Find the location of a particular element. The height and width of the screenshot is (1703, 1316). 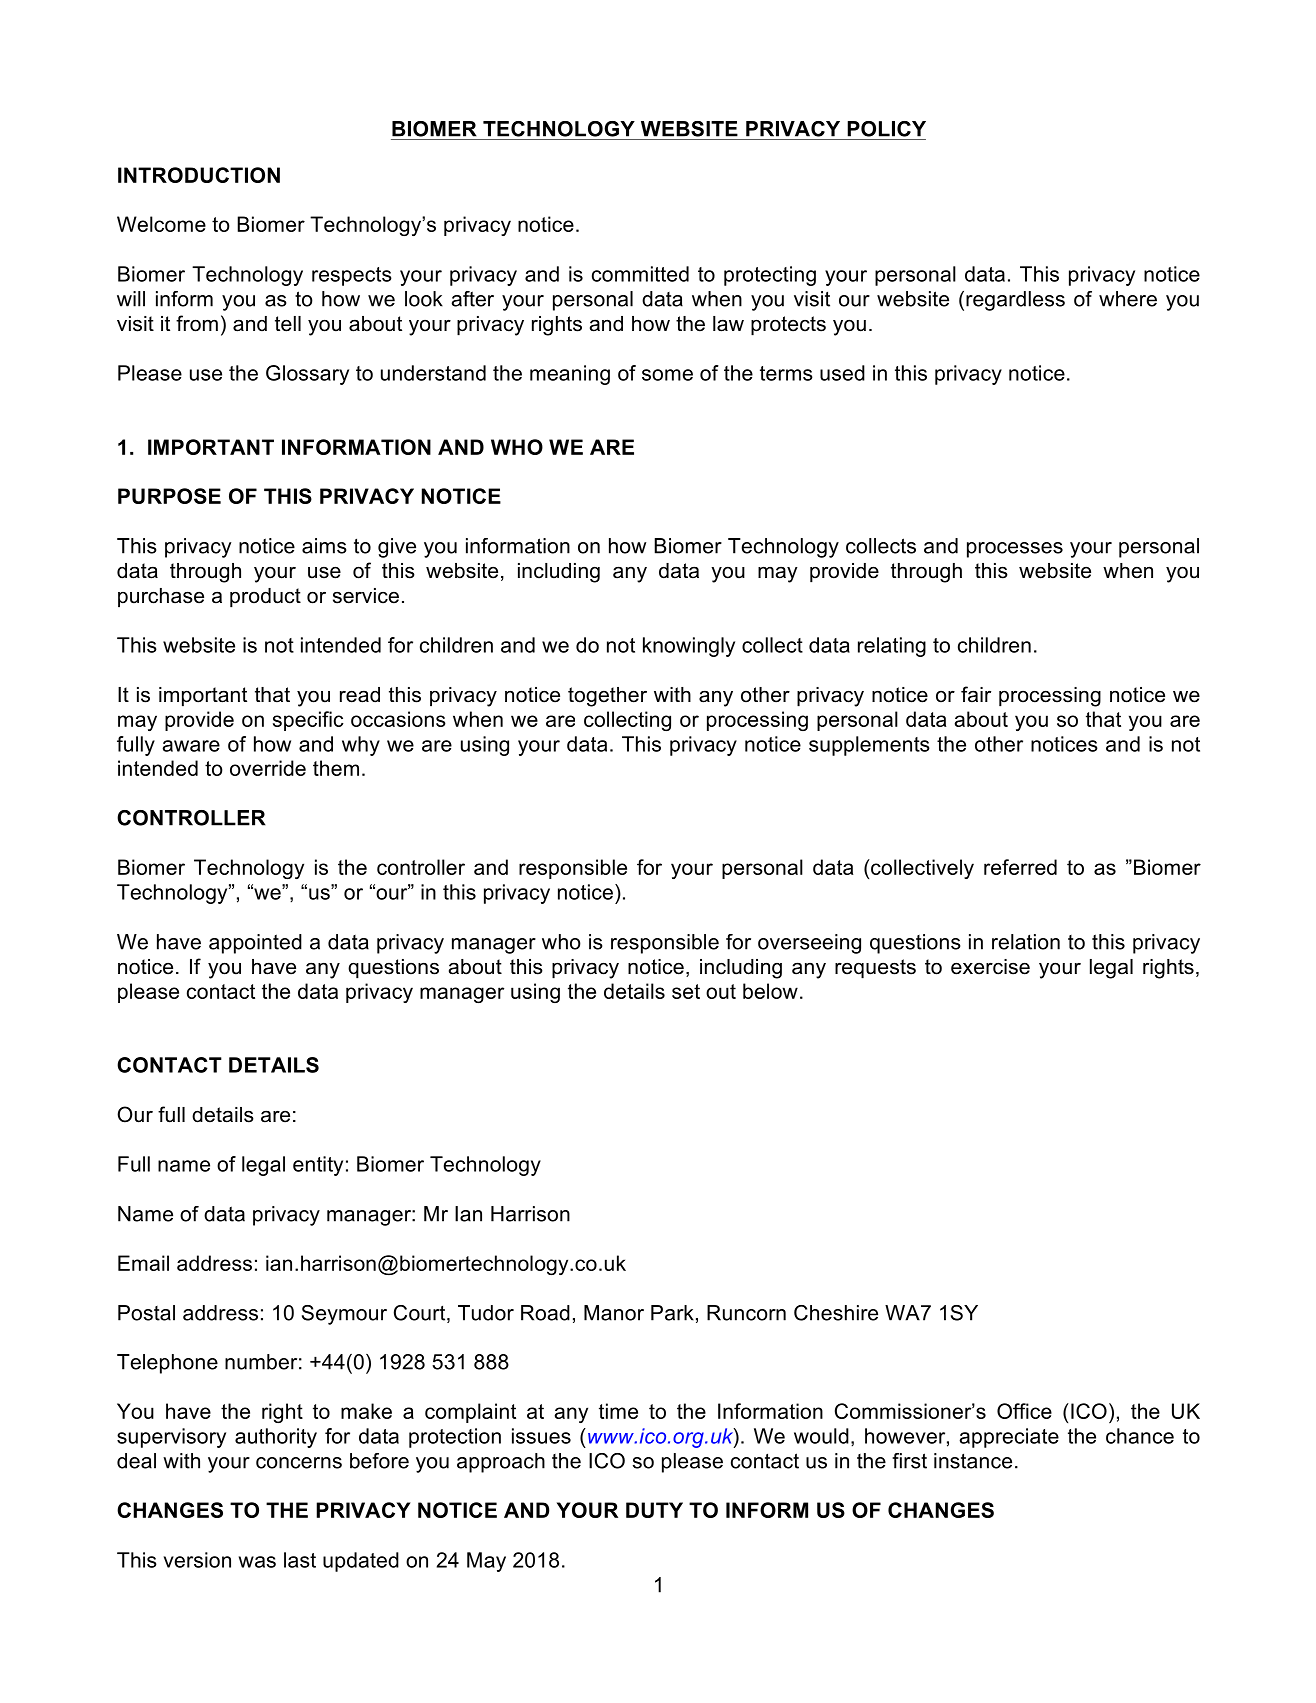

DUTY is located at coordinates (654, 1510).
